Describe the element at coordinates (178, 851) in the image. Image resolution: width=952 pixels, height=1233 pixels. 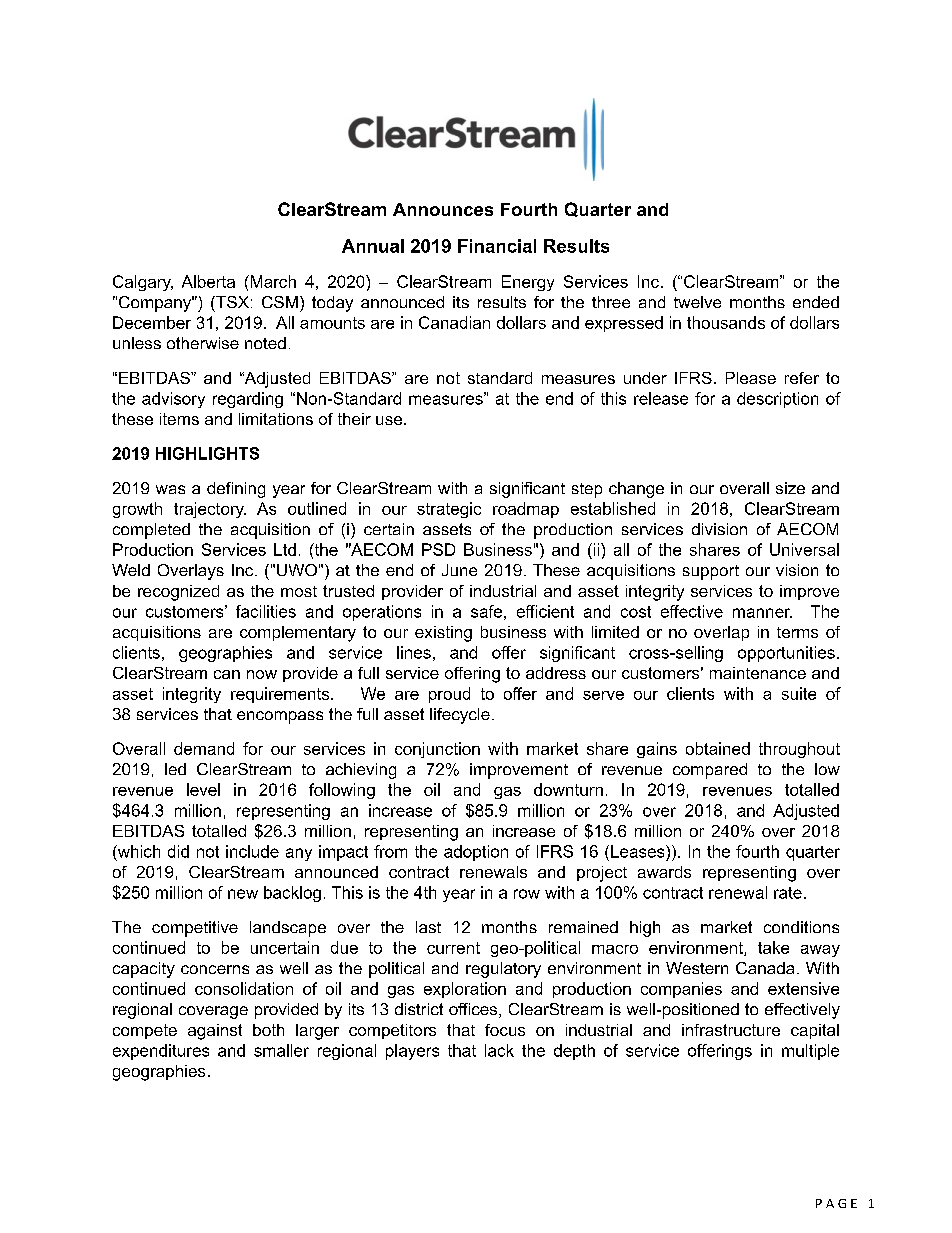
I see `did` at that location.
